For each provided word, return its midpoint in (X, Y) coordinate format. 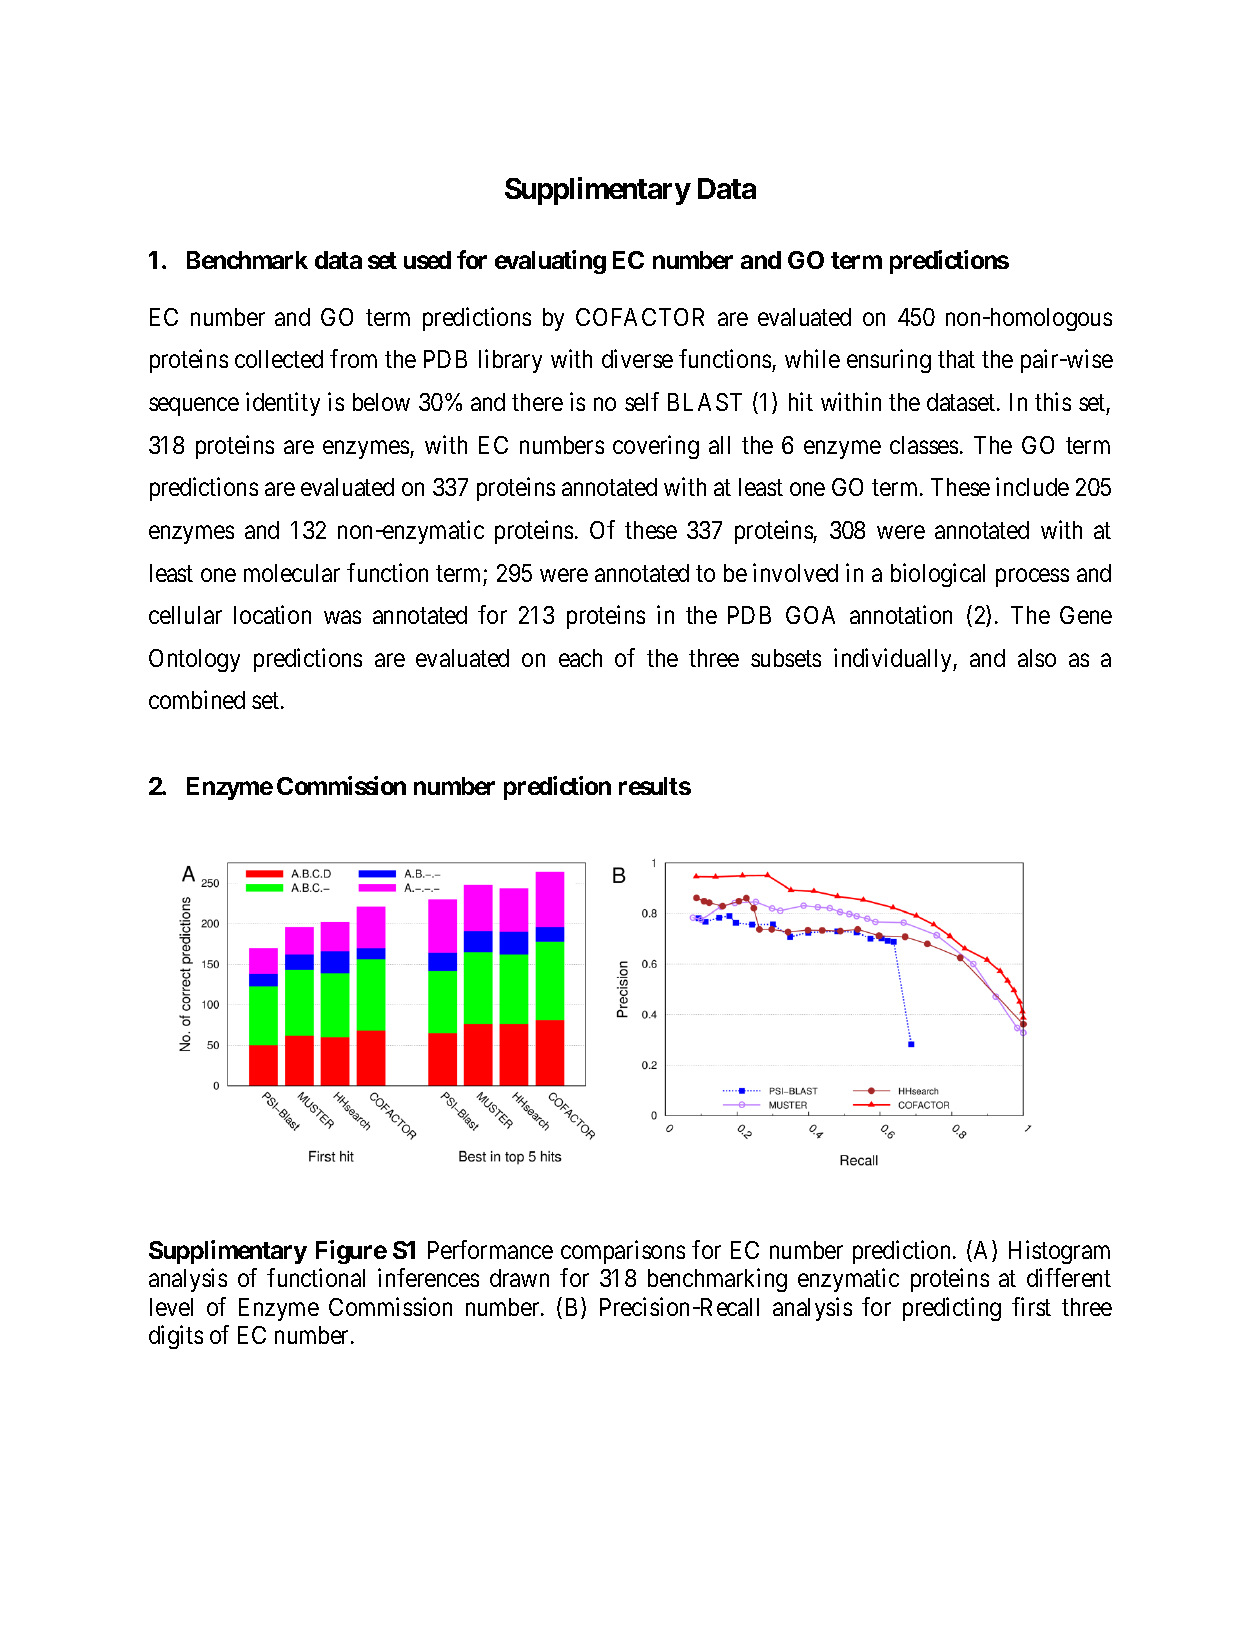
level (171, 1307)
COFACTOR (640, 317)
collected (279, 359)
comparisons (623, 1252)
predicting (952, 1309)
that (956, 359)
